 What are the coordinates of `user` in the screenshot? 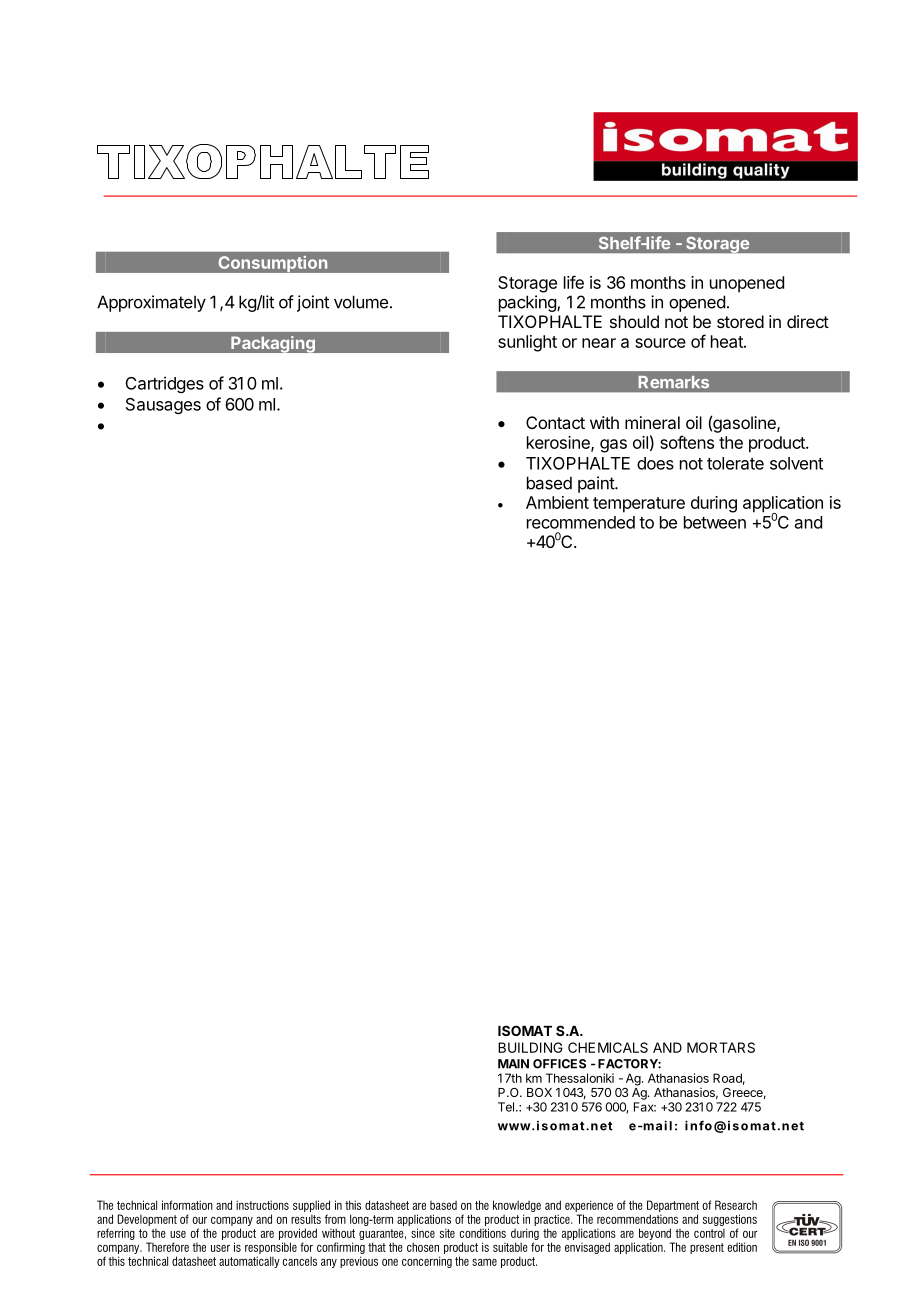 It's located at (220, 1248).
